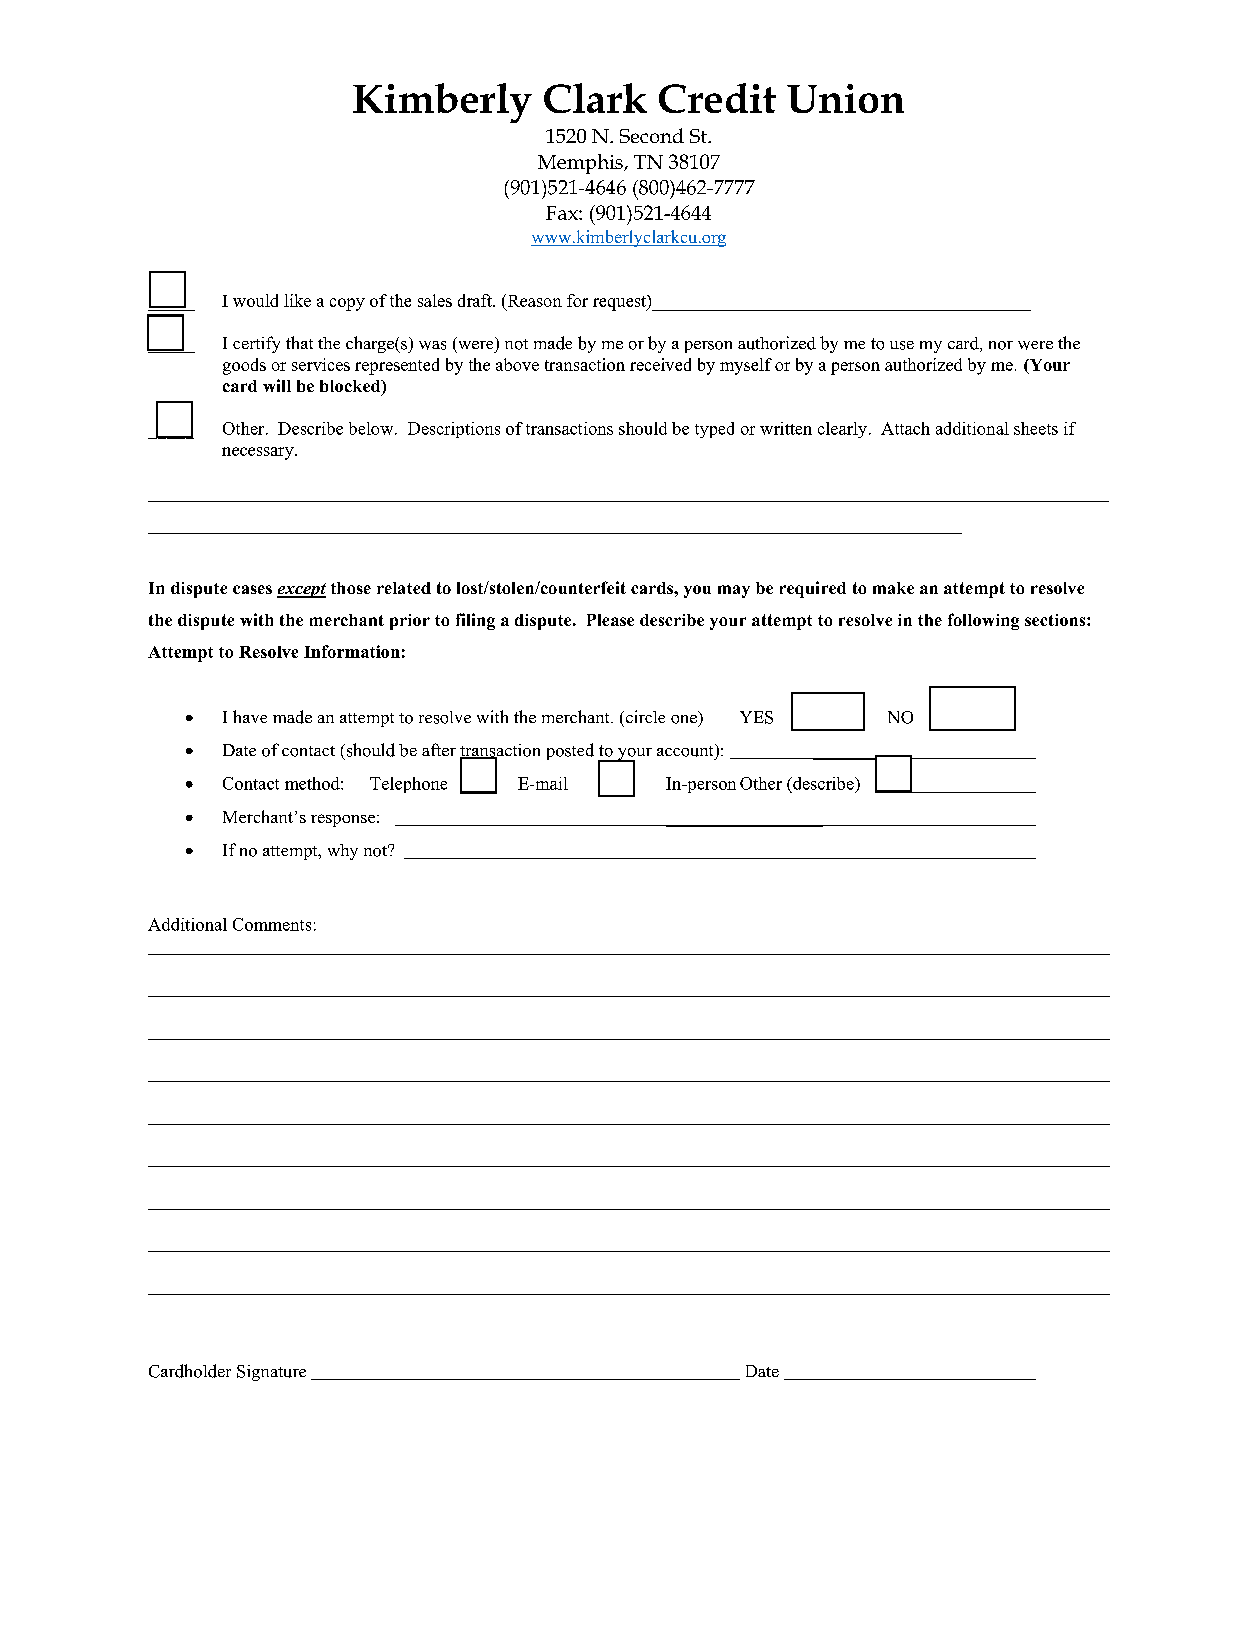 The width and height of the document is (1258, 1628). What do you see at coordinates (272, 924) in the document?
I see `Comments` at bounding box center [272, 924].
